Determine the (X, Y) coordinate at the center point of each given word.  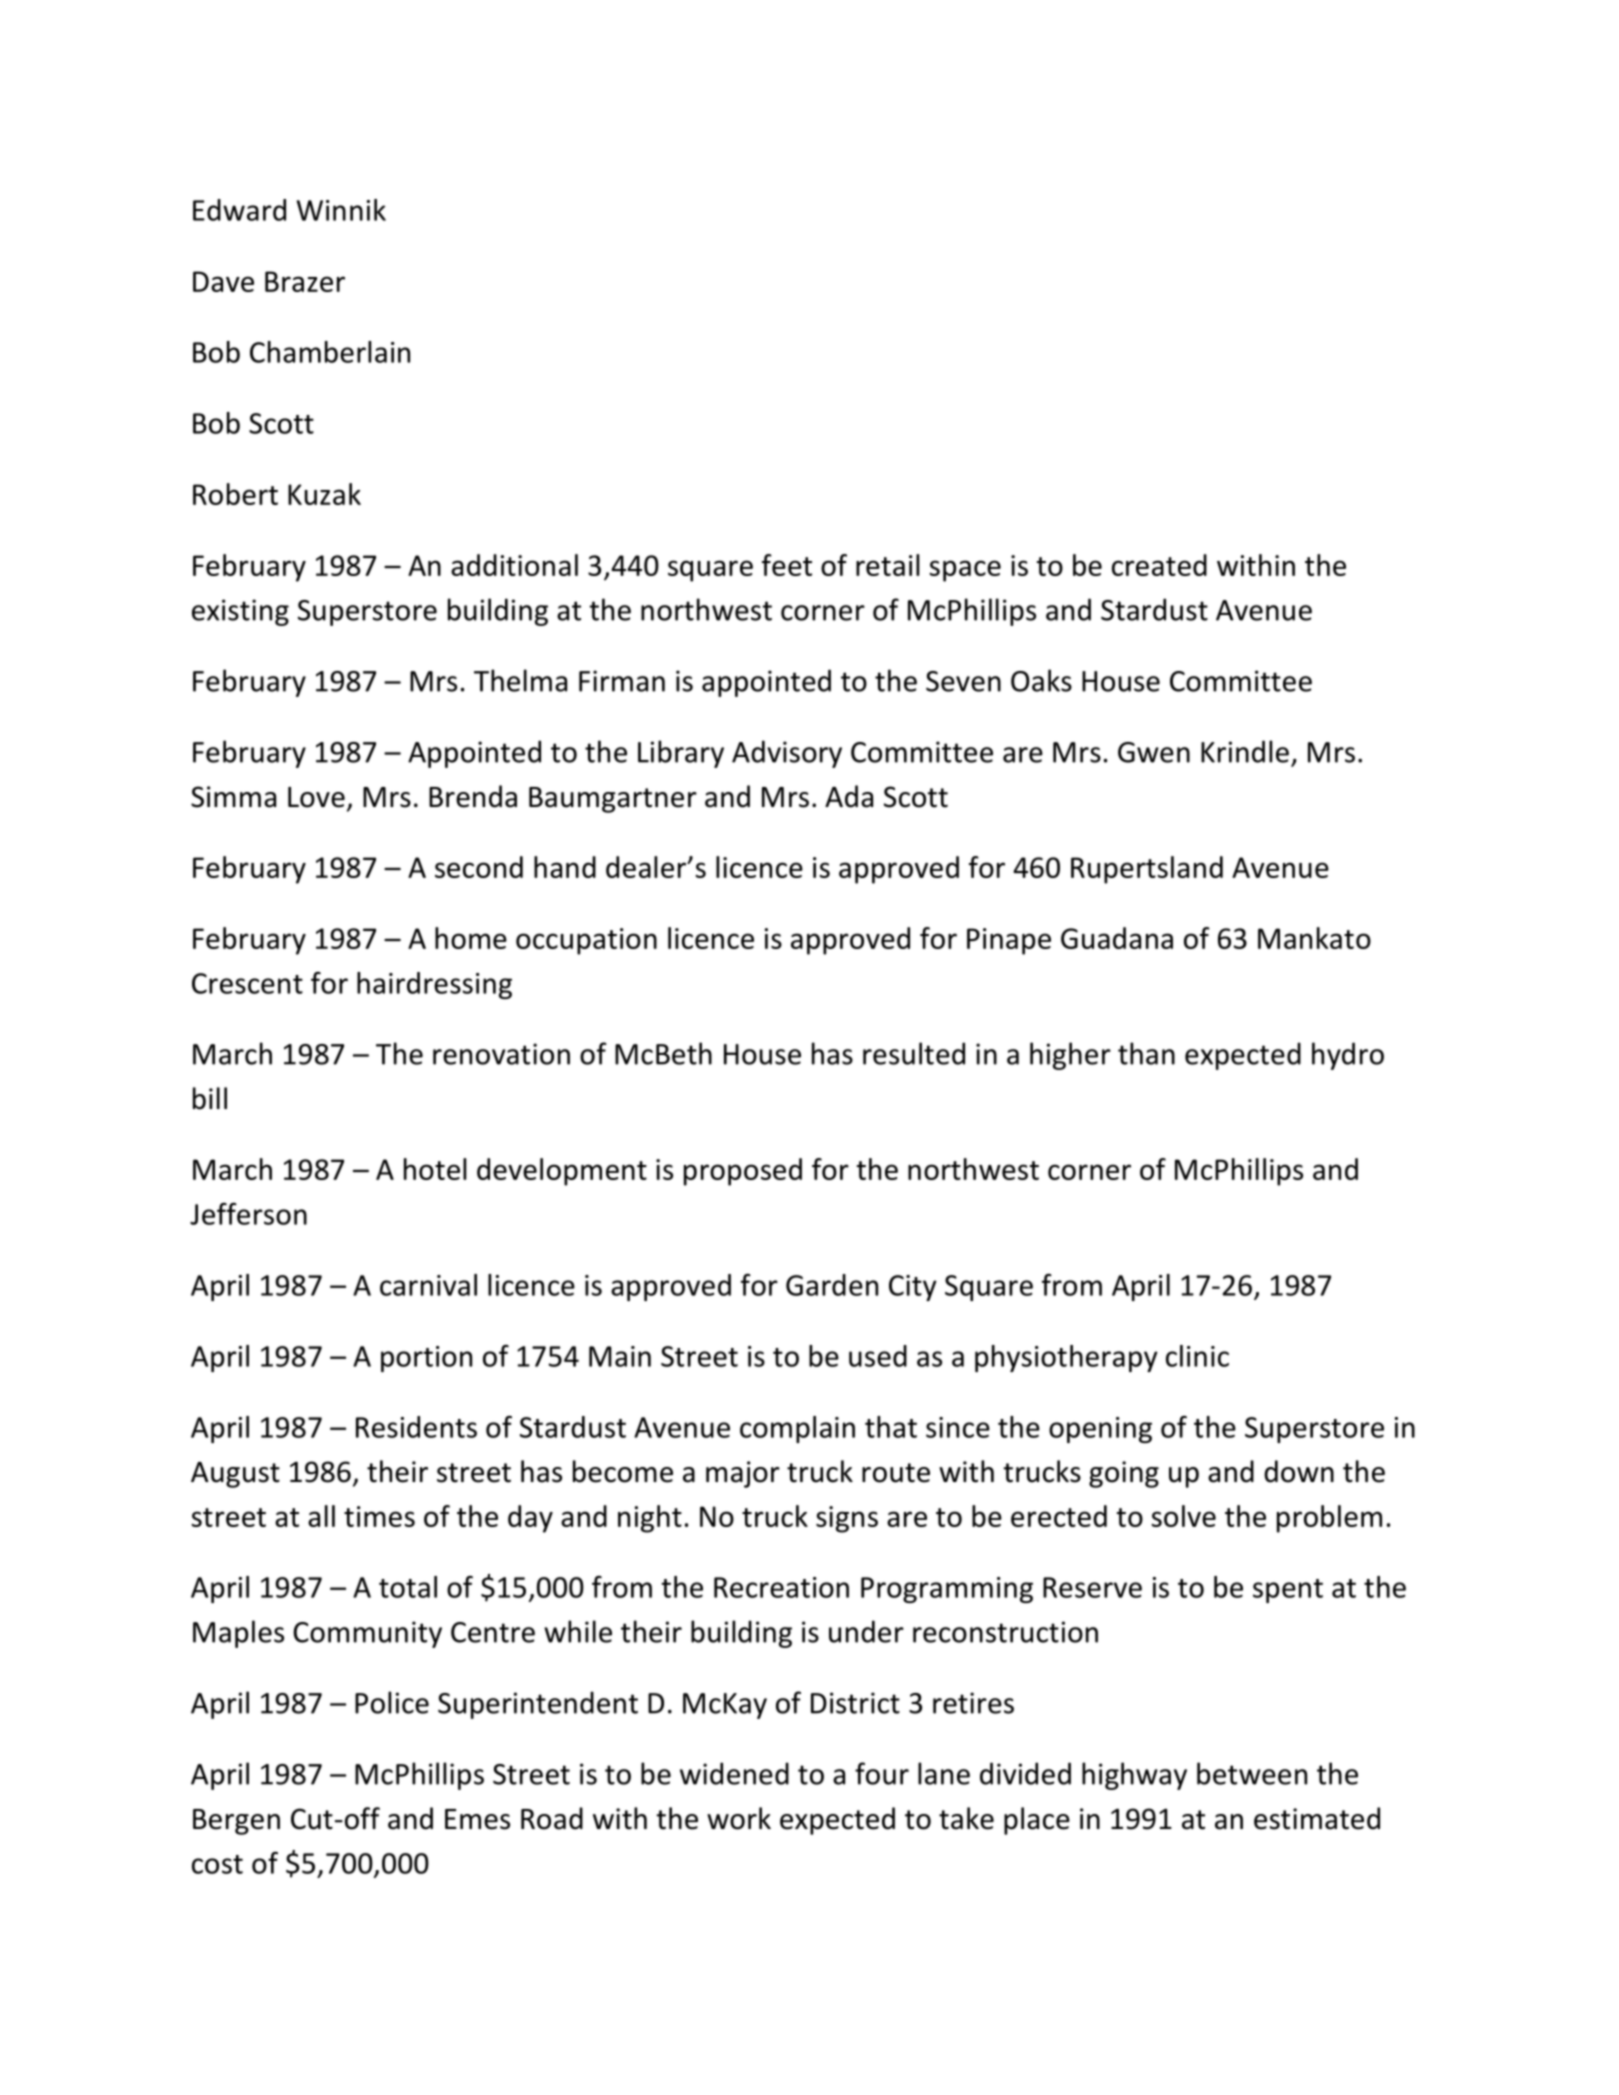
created (1159, 565)
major (743, 1474)
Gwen (1154, 752)
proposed (743, 1172)
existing (240, 612)
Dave (223, 281)
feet (787, 565)
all (321, 1516)
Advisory (787, 754)
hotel (435, 1169)
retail (887, 565)
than (1146, 1053)
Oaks (1041, 680)
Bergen (236, 1822)
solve (1183, 1516)
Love (316, 797)
